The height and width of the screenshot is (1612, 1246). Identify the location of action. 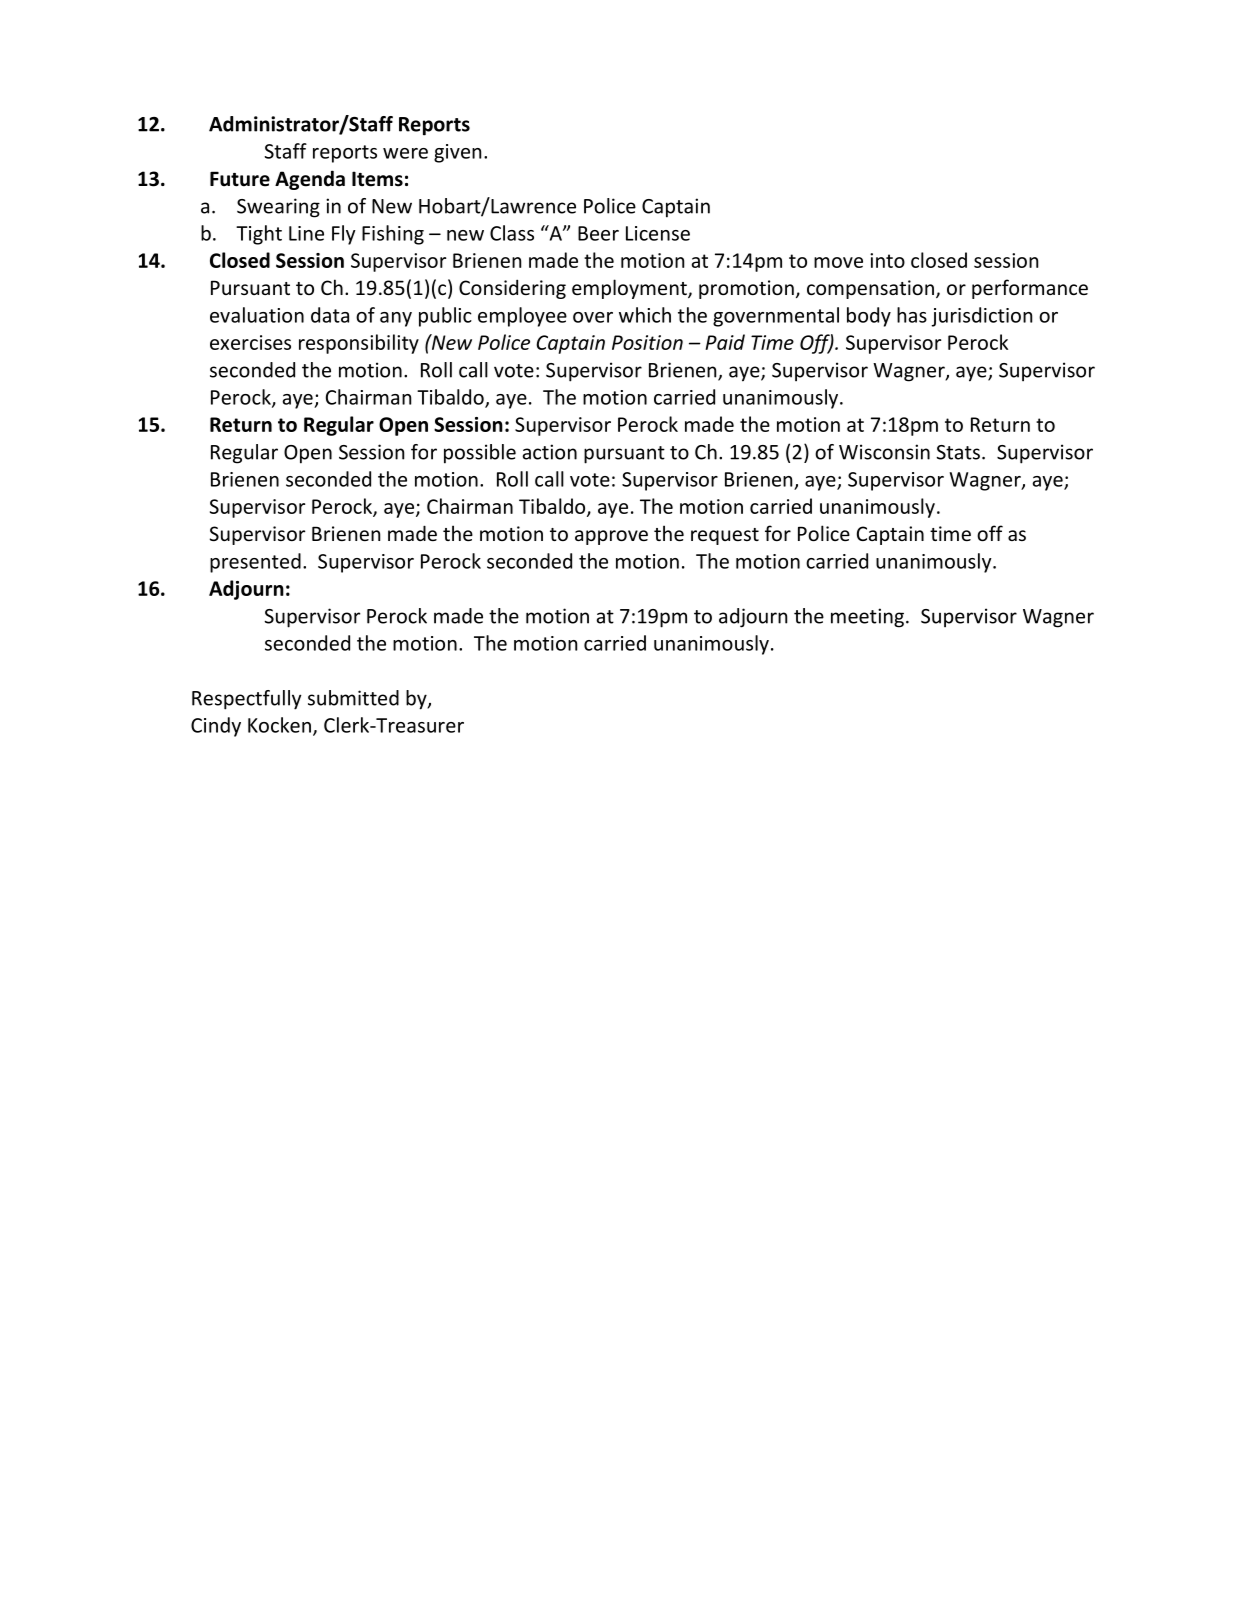
(549, 452).
